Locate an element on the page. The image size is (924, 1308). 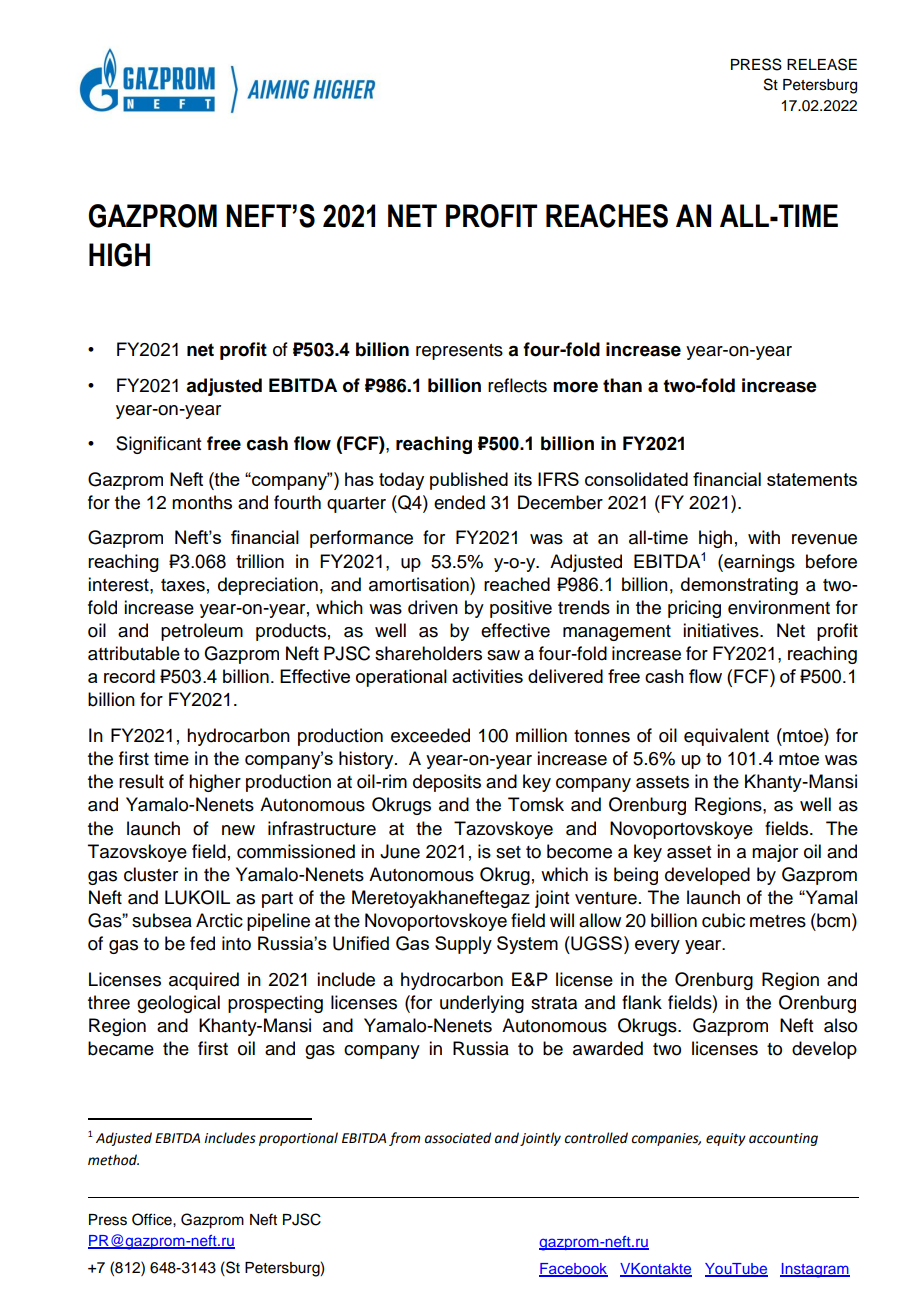
RELEASE is located at coordinates (822, 64).
